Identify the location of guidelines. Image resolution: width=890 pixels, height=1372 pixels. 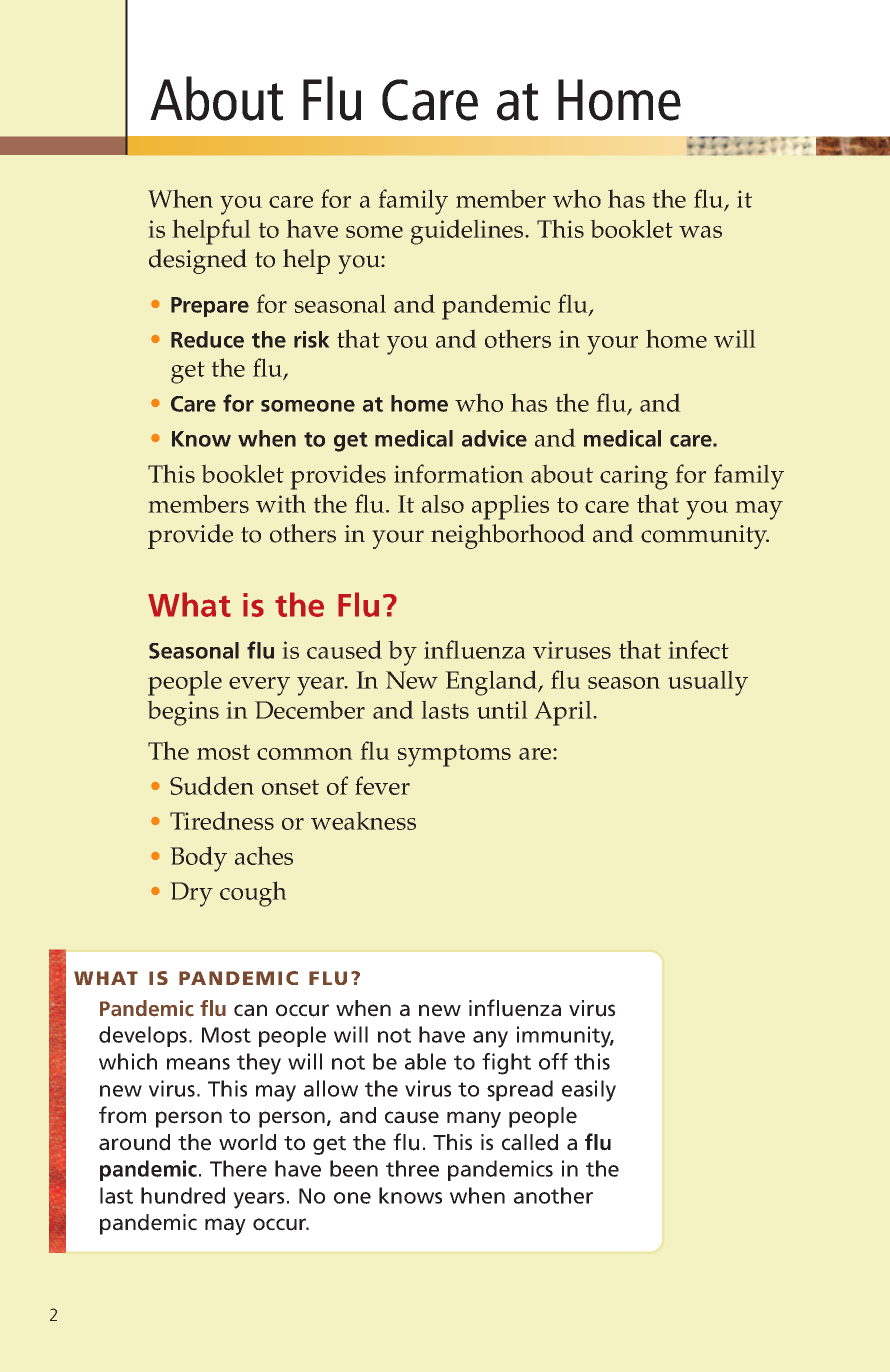
(467, 232).
